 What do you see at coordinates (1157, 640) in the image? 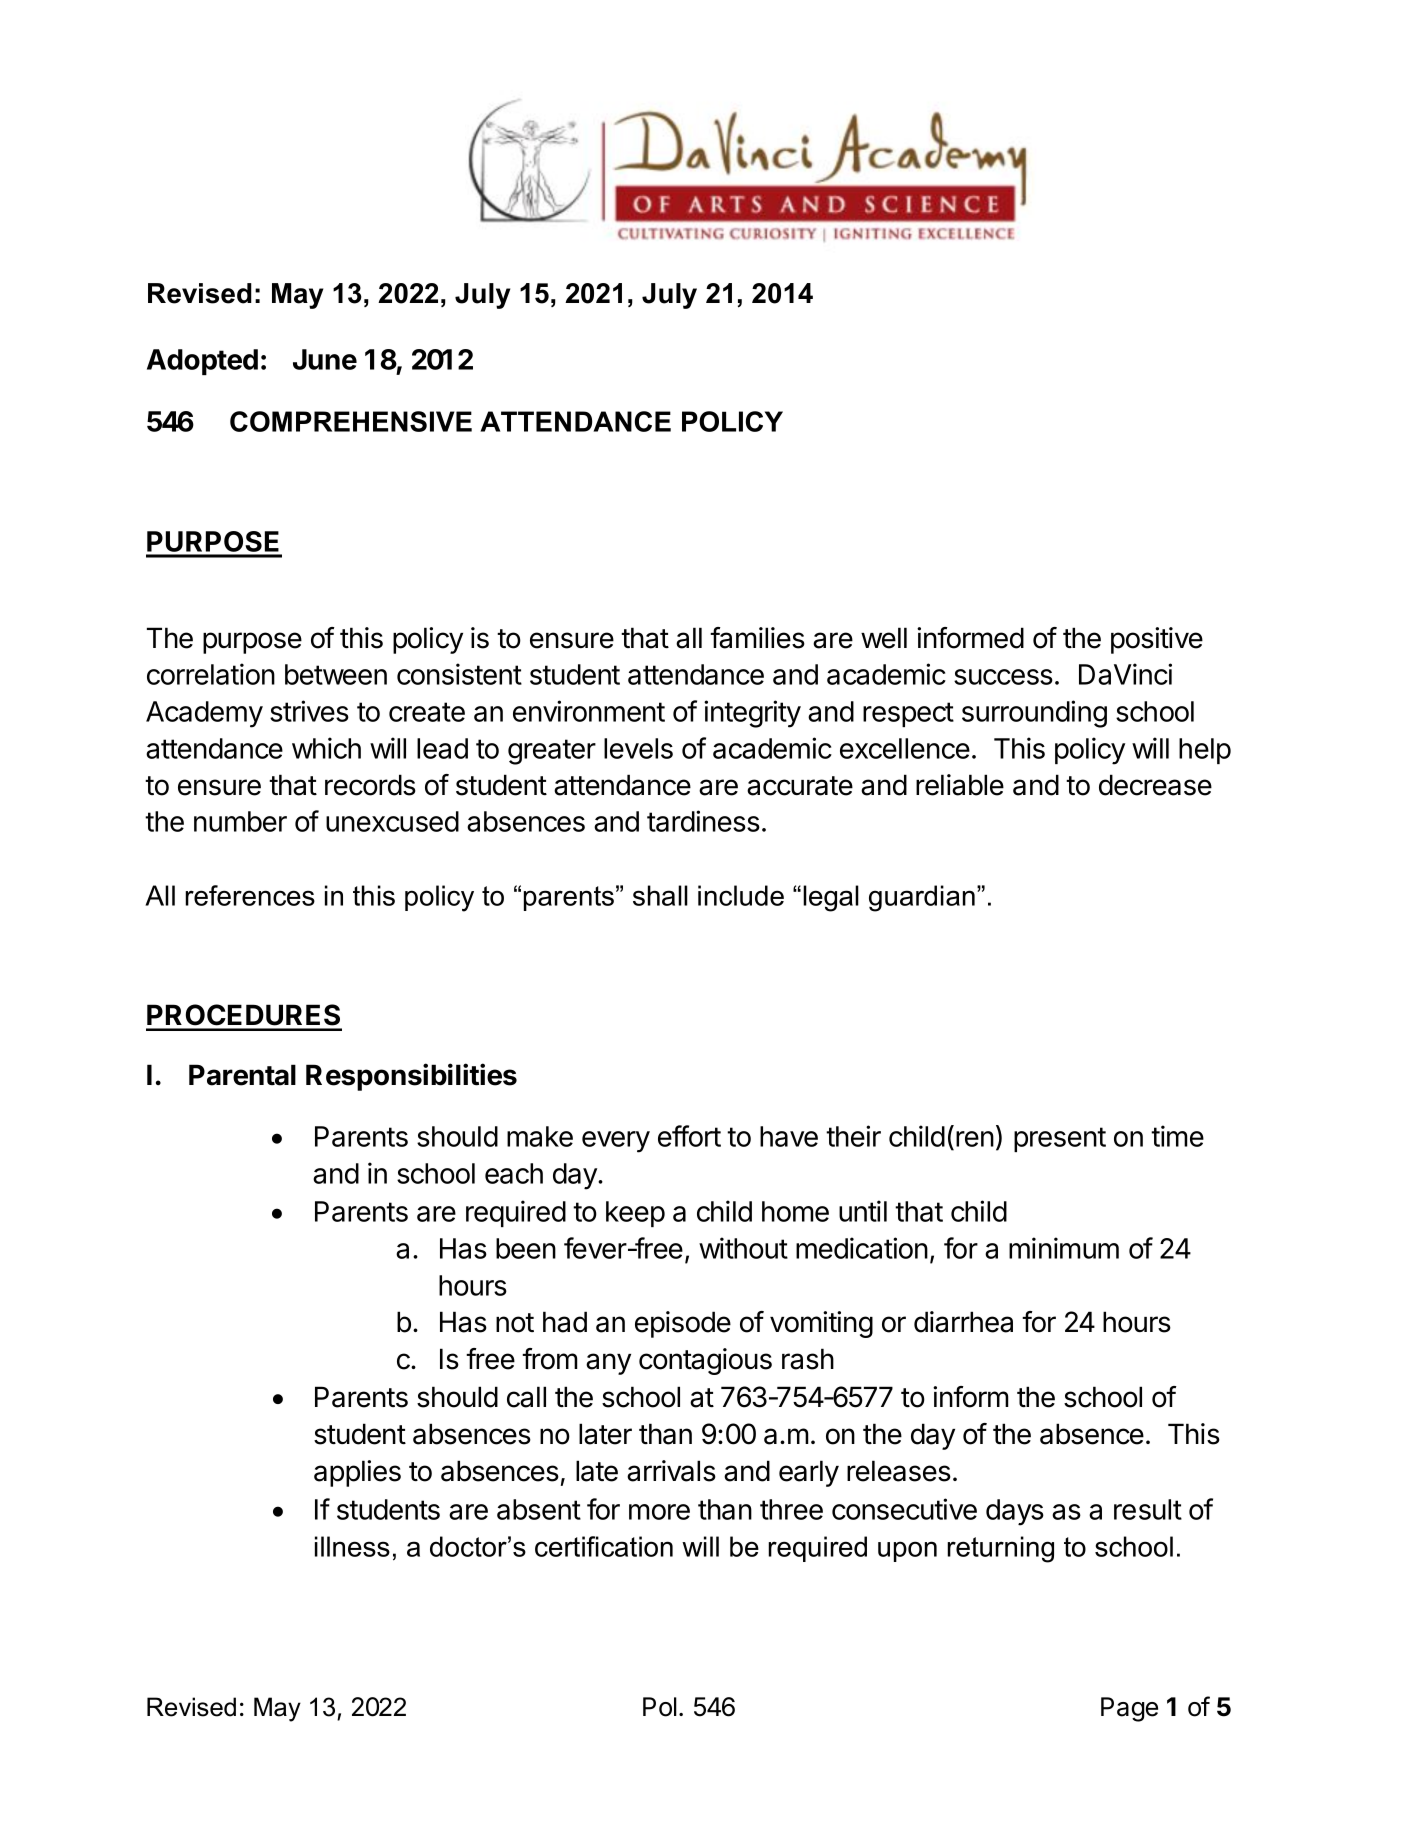
I see `positive` at bounding box center [1157, 640].
